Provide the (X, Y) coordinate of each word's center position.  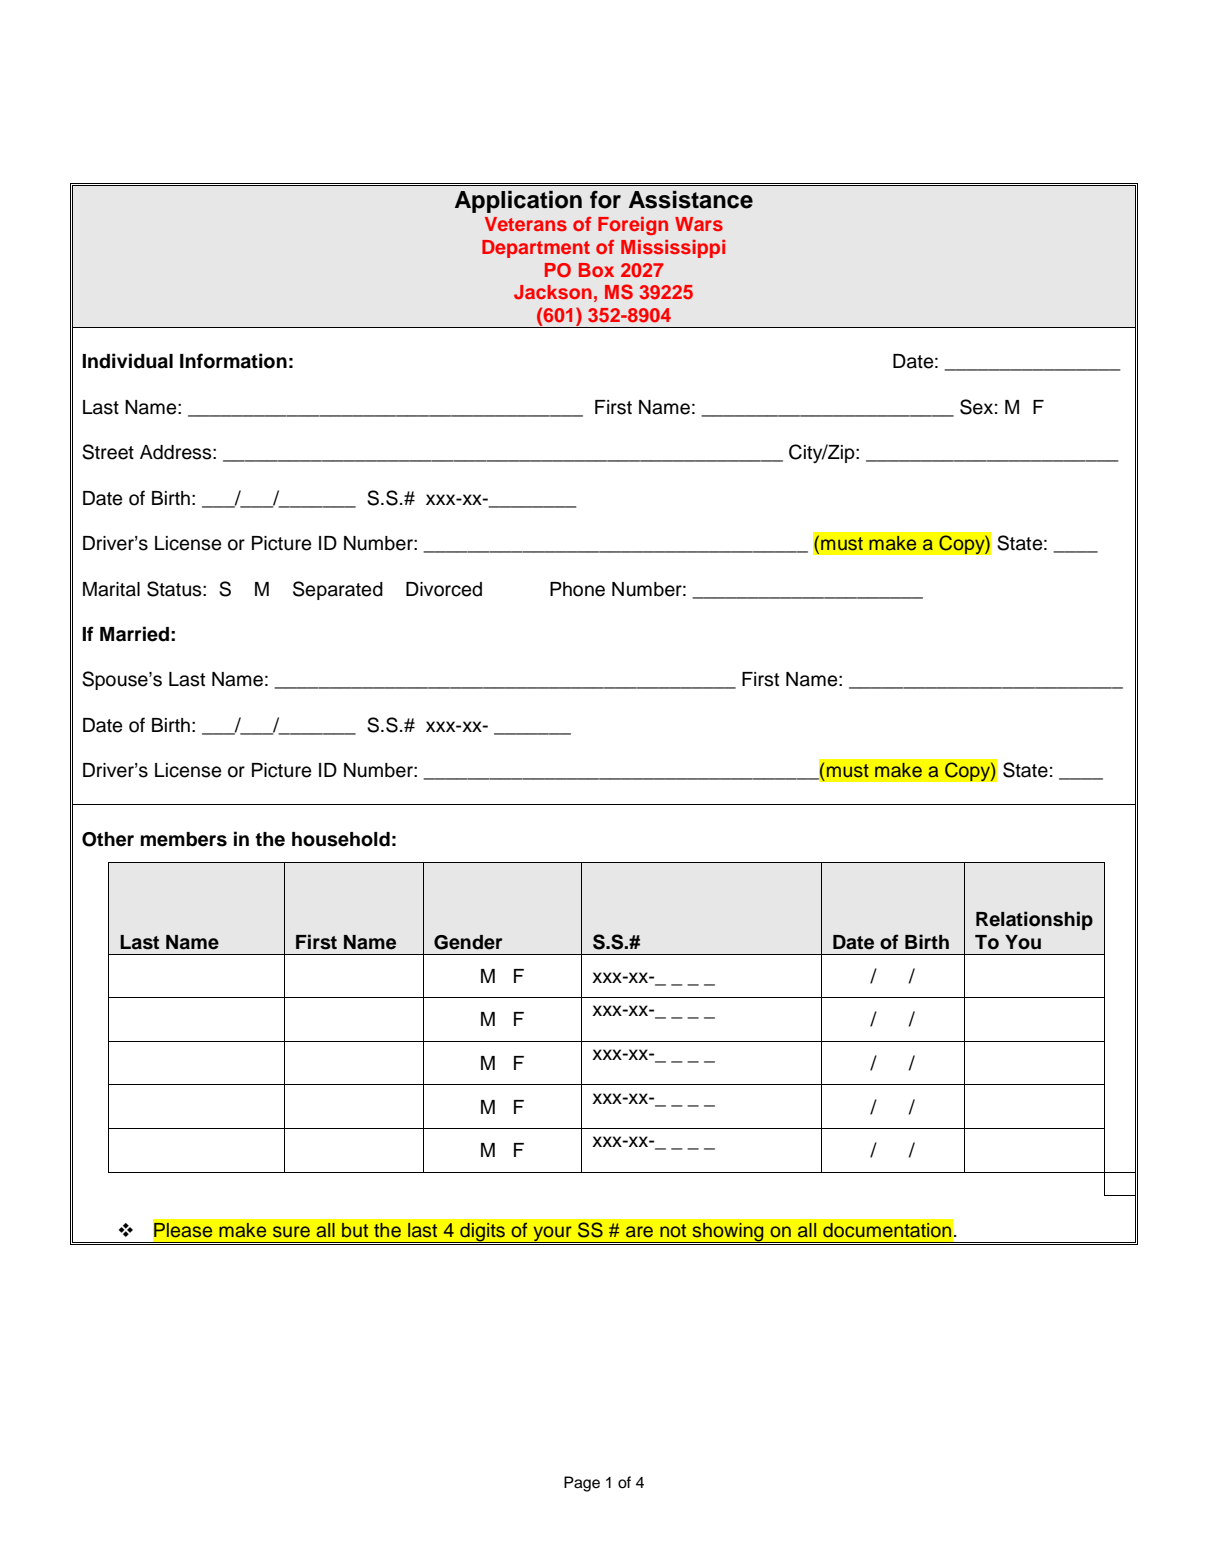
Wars (699, 224)
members (183, 839)
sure (291, 1232)
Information (233, 361)
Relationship (1034, 920)
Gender (468, 942)
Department (536, 249)
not (673, 1230)
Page (582, 1484)
